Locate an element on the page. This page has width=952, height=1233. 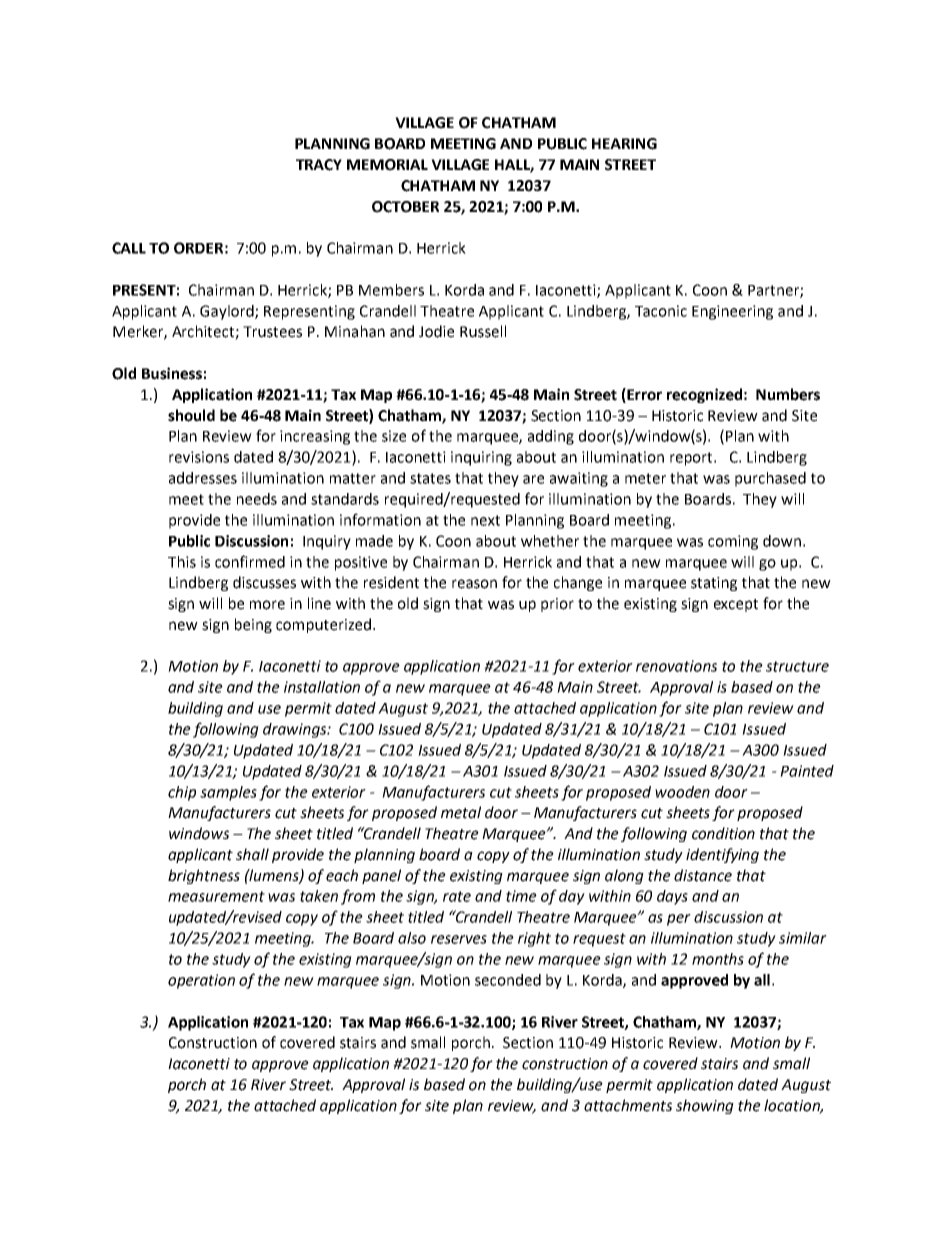
OCTOBER is located at coordinates (405, 207).
